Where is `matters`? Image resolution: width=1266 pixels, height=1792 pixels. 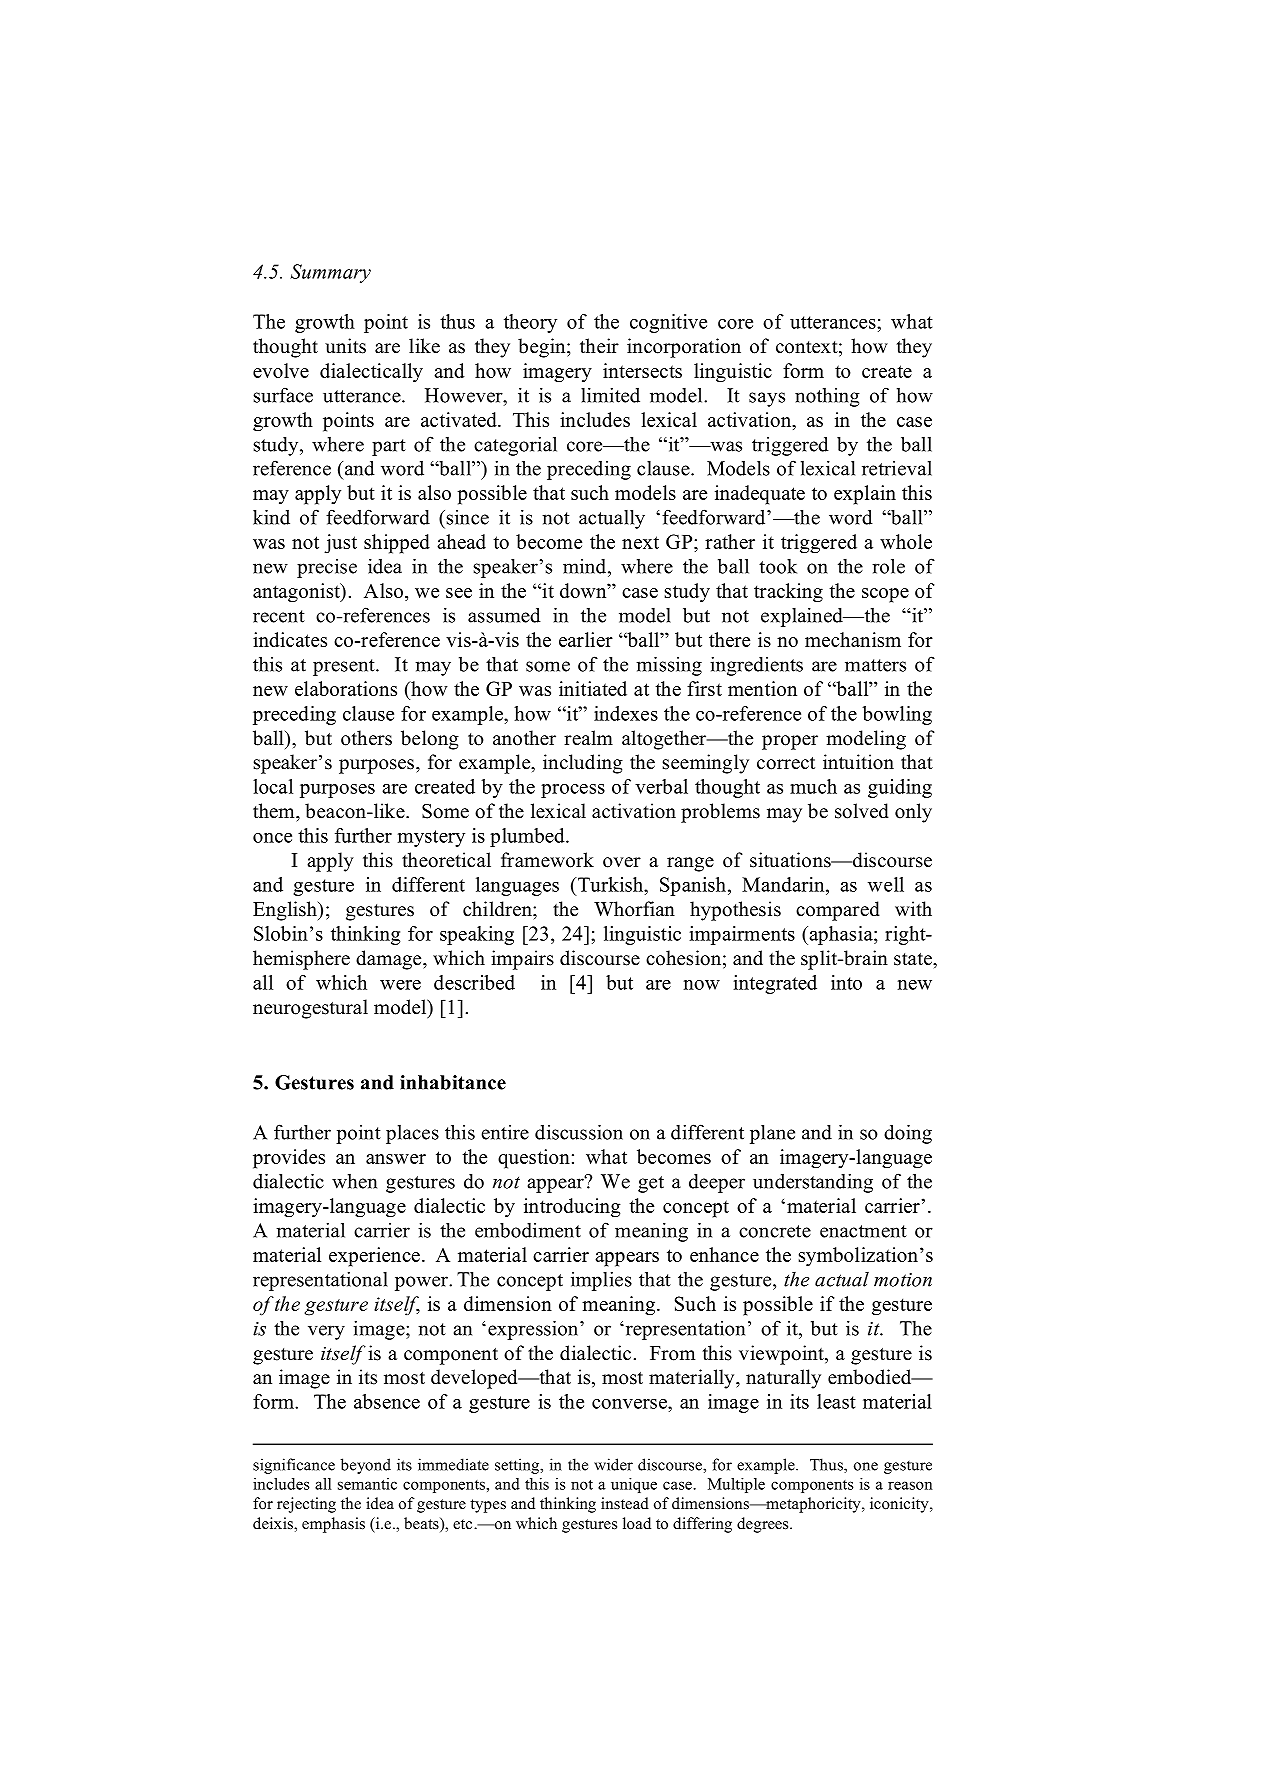 matters is located at coordinates (875, 665).
